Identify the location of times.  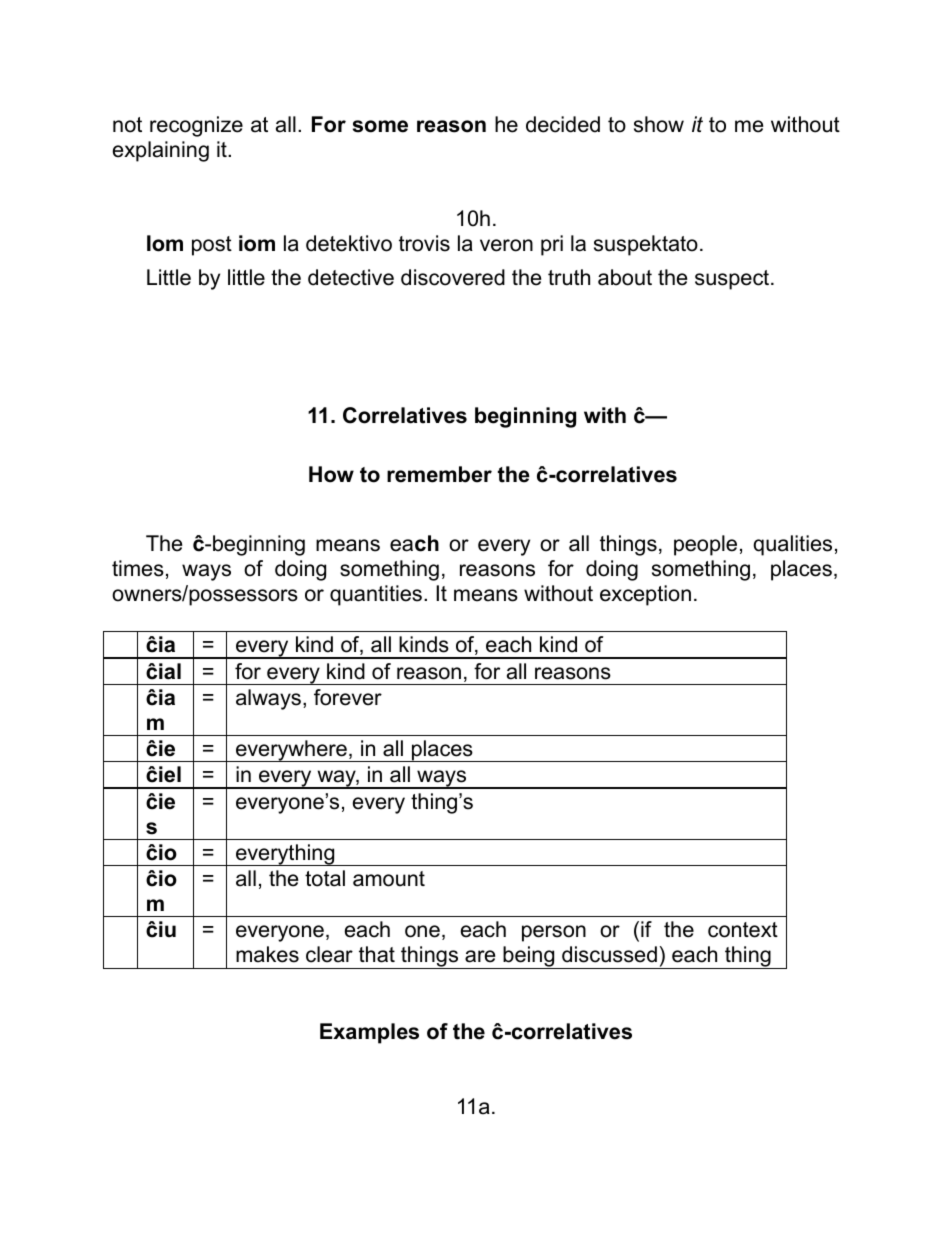
(138, 568).
